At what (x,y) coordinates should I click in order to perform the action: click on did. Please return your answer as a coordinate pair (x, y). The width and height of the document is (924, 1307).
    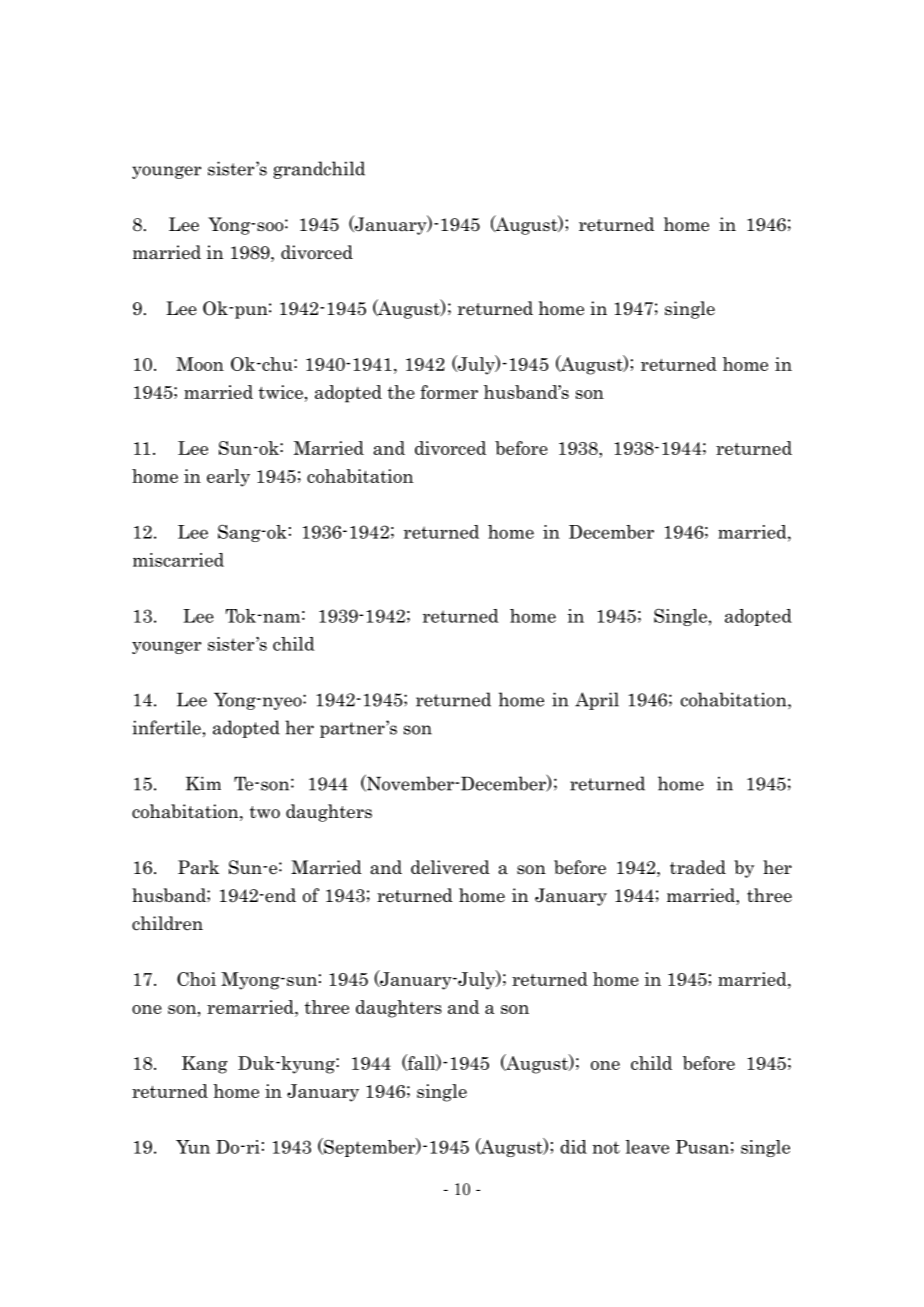
    Looking at the image, I should click on (573, 1147).
